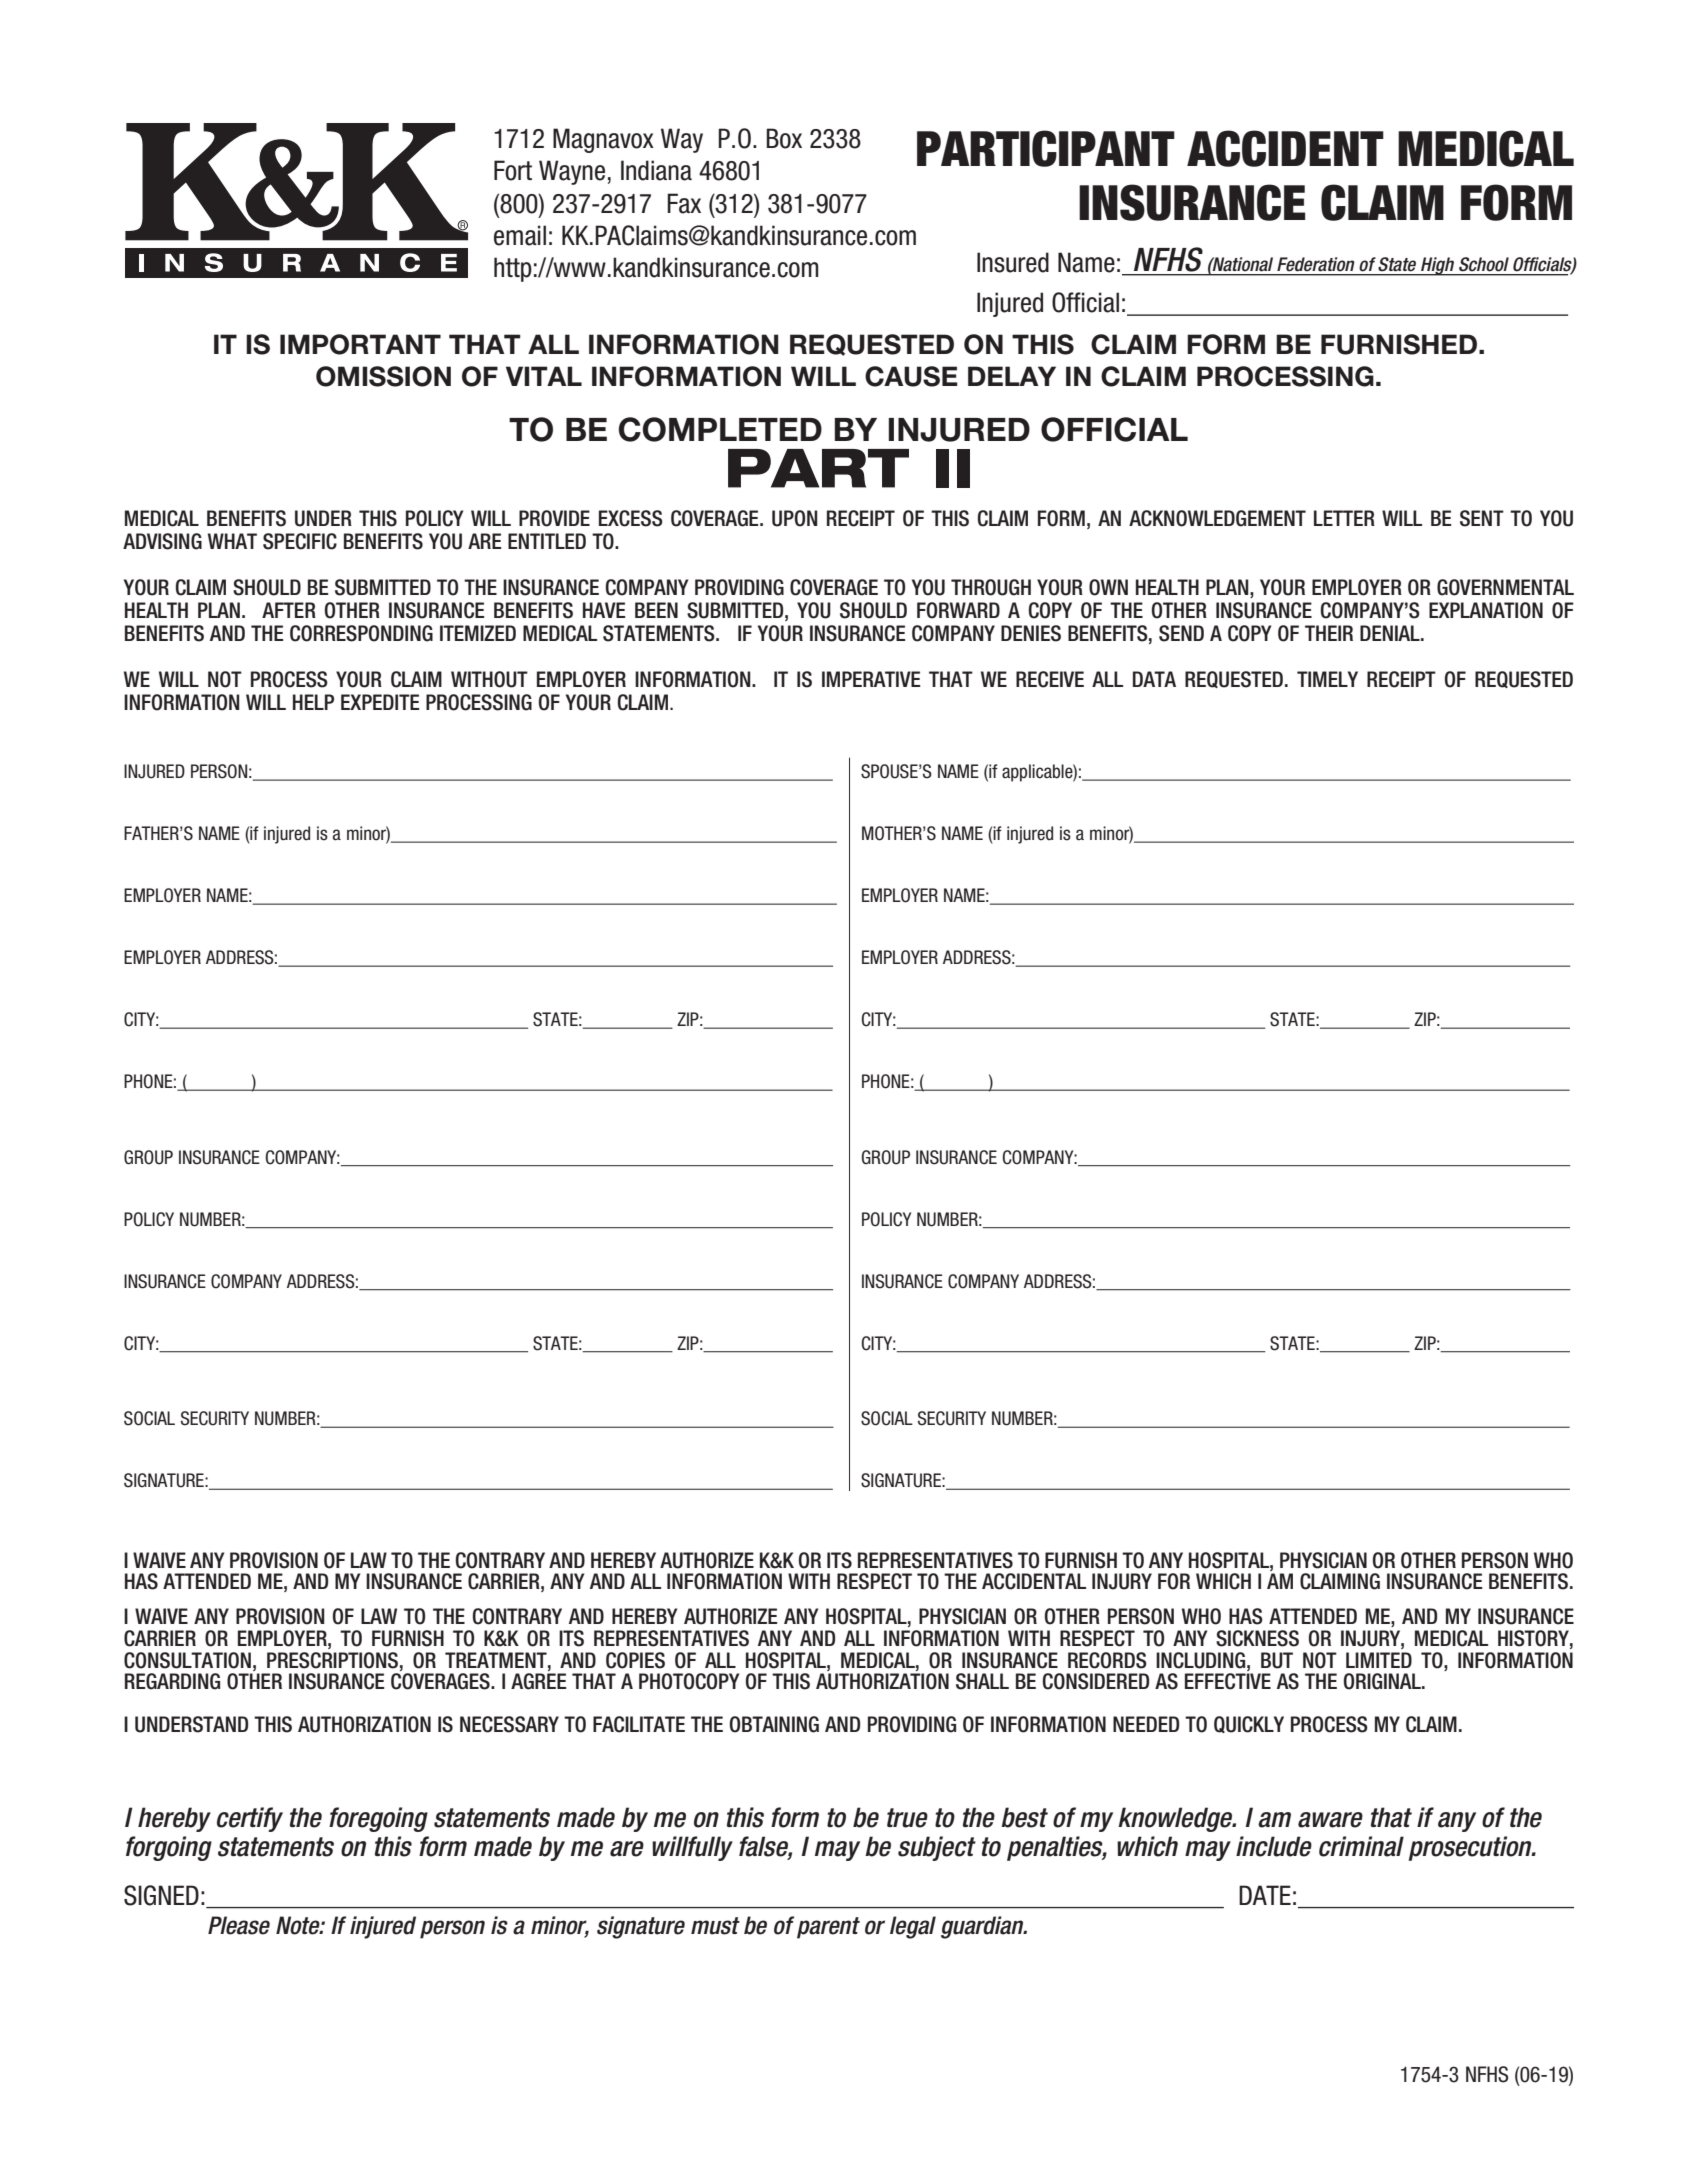  What do you see at coordinates (828, 1928) in the screenshot?
I see `parent` at bounding box center [828, 1928].
